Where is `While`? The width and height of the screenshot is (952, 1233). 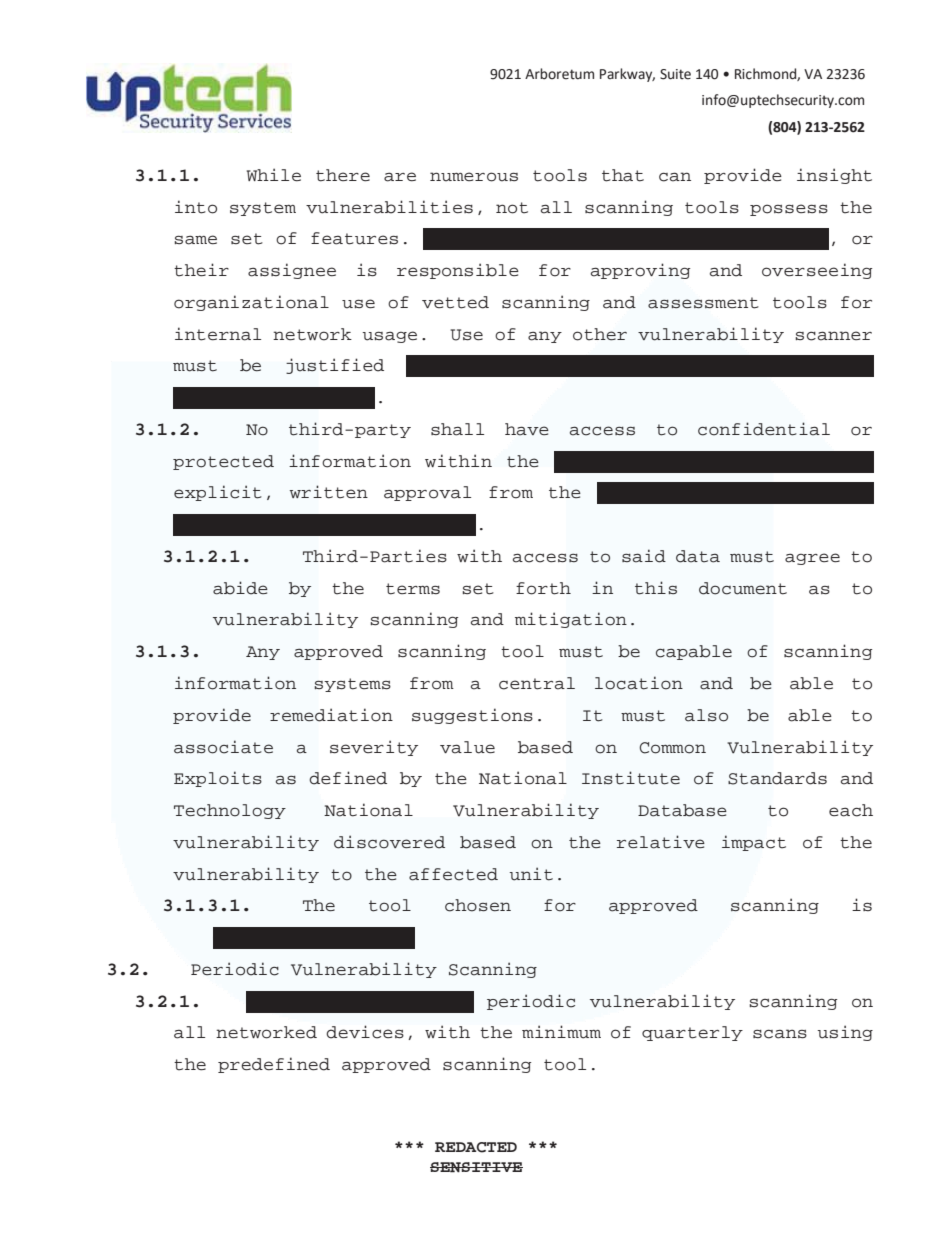
While is located at coordinates (274, 175).
